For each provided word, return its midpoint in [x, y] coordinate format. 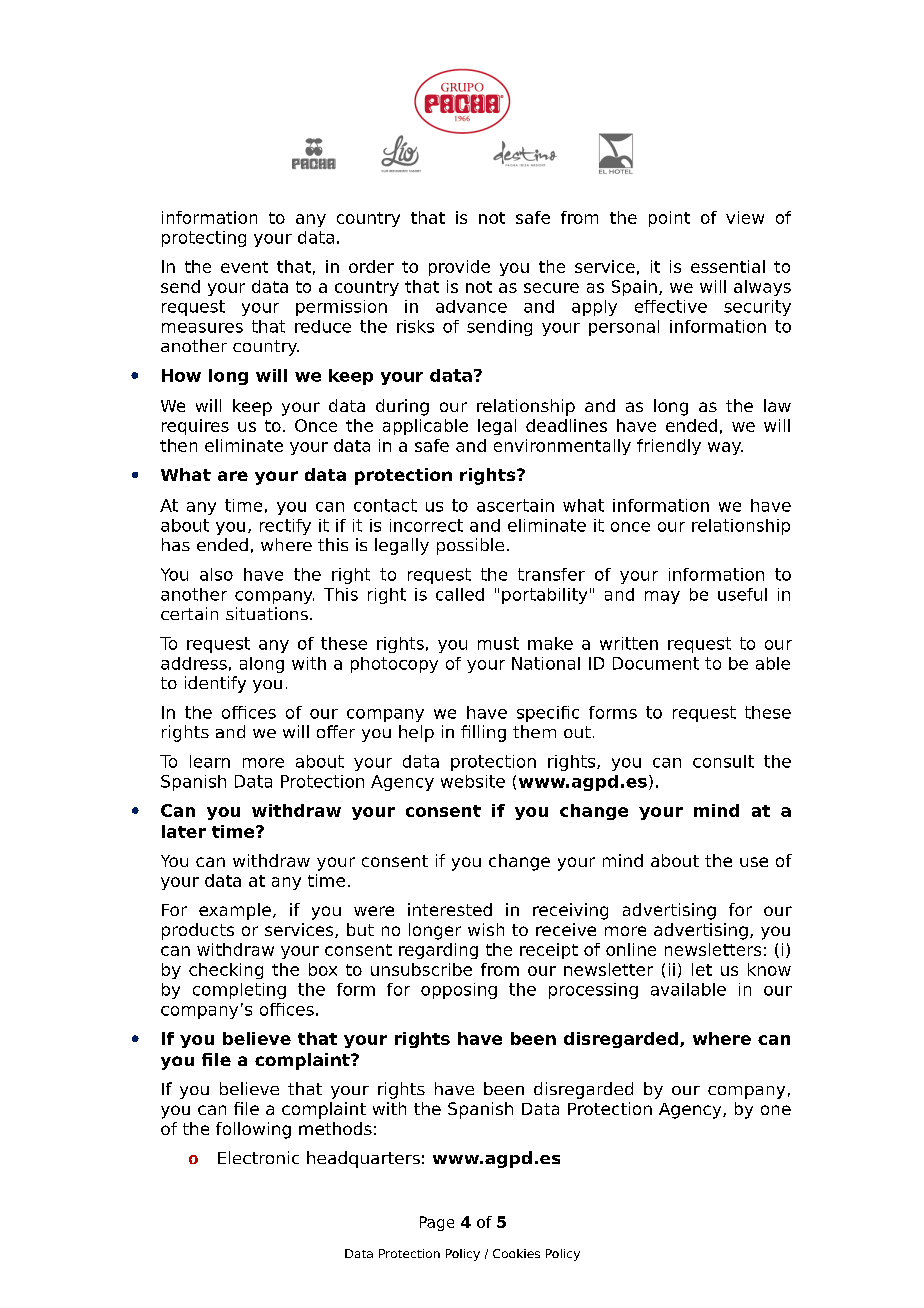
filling [483, 733]
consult [723, 761]
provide [459, 268]
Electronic [258, 1157]
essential [728, 266]
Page [437, 1223]
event [244, 267]
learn [210, 761]
